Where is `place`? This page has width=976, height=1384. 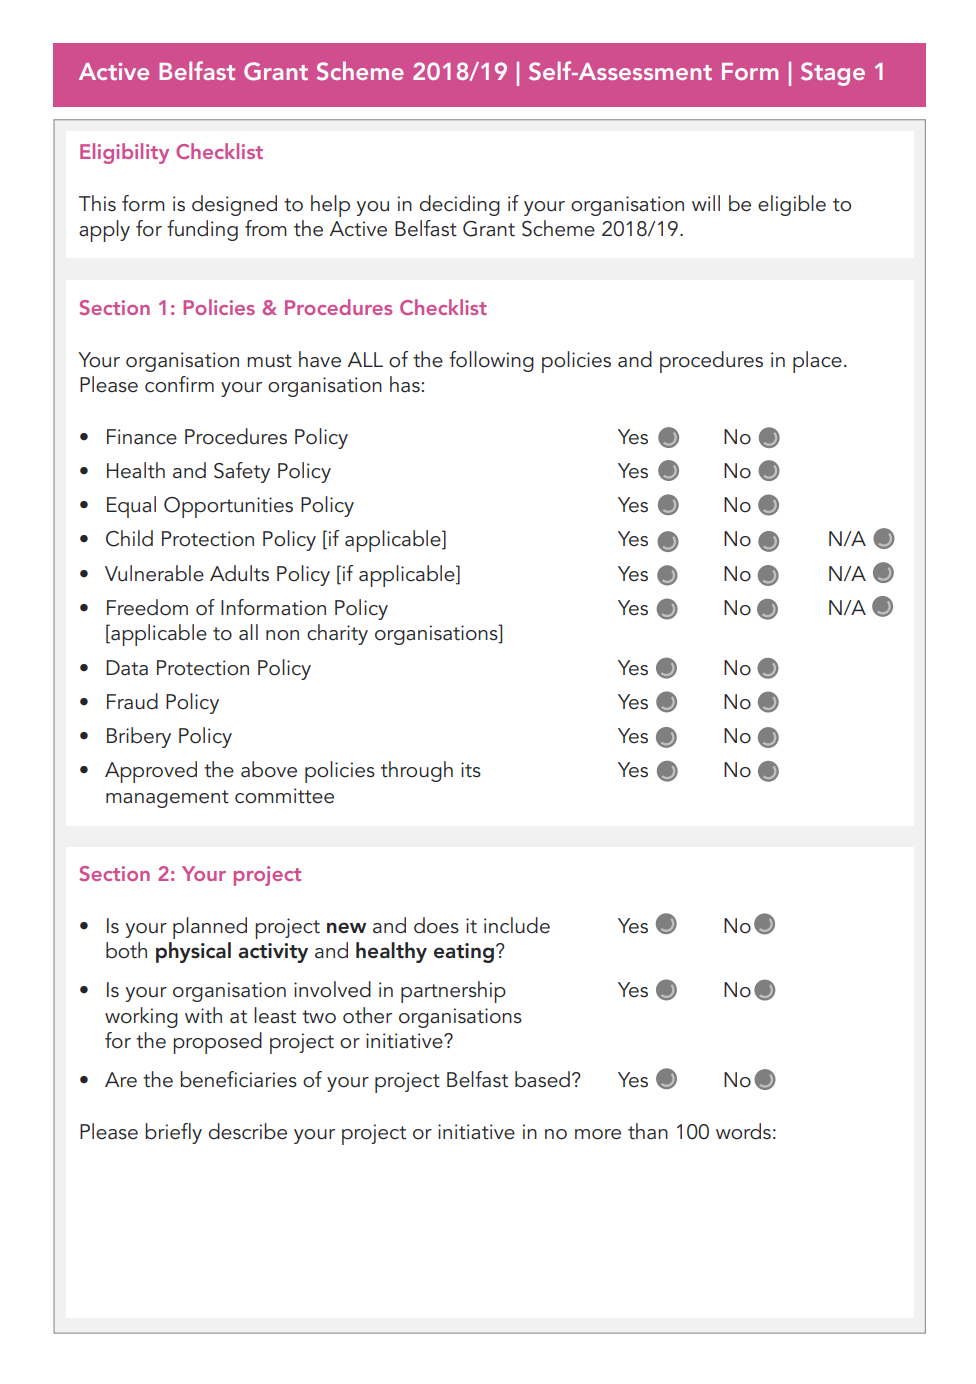
place is located at coordinates (817, 362).
